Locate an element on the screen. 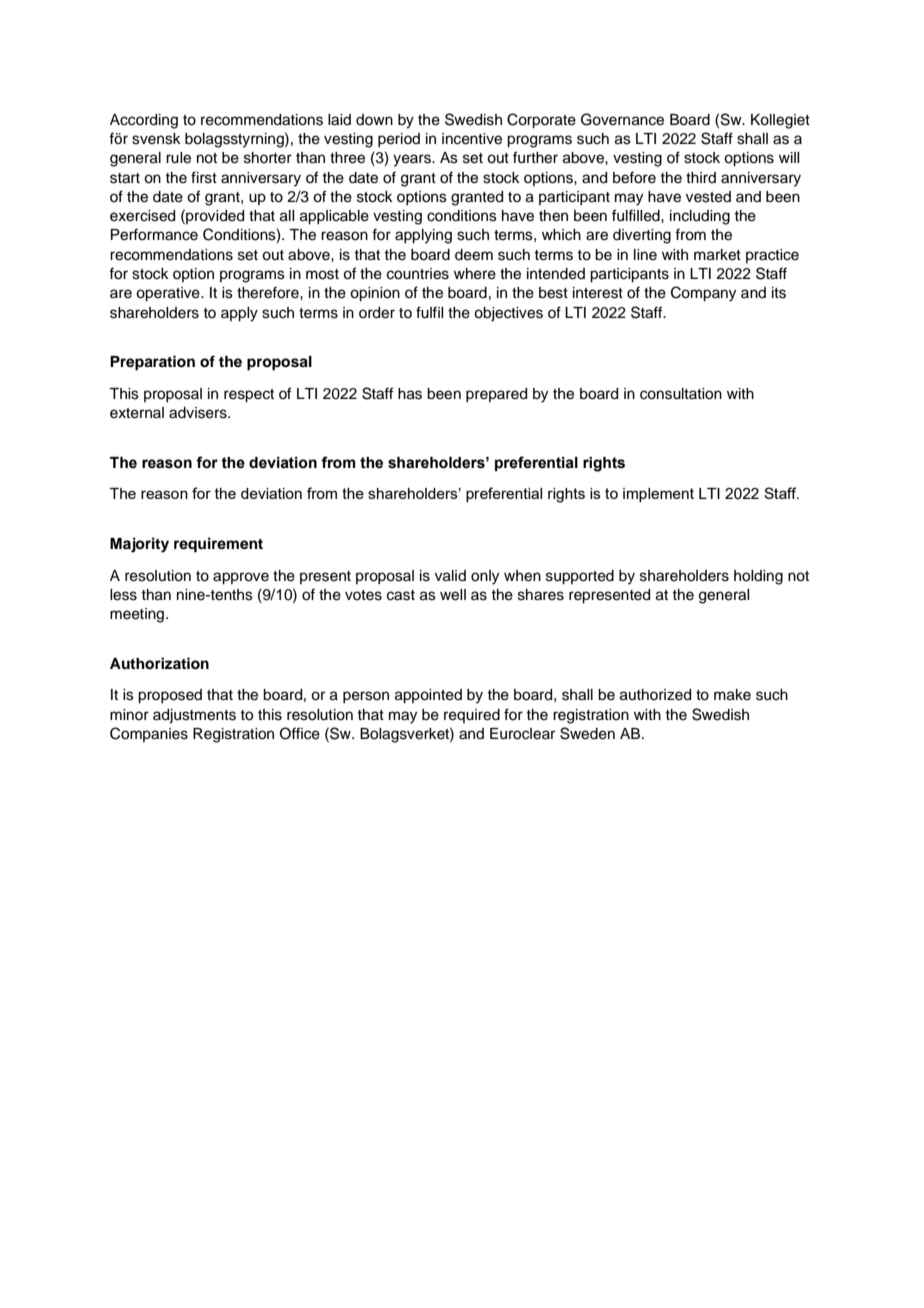 This screenshot has height=1308, width=924. adjustments is located at coordinates (194, 716).
